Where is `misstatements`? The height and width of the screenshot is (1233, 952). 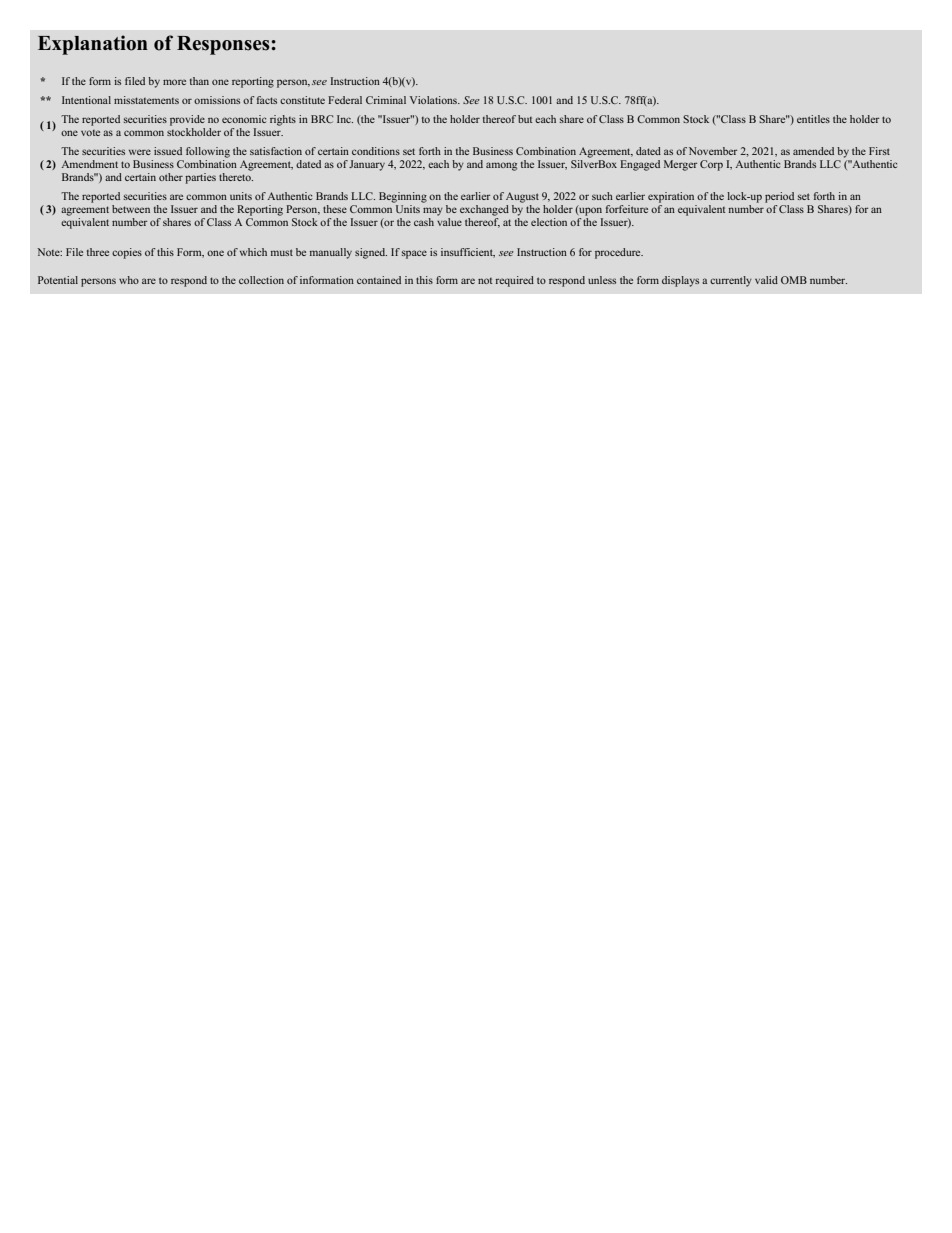
misstatements is located at coordinates (146, 100).
